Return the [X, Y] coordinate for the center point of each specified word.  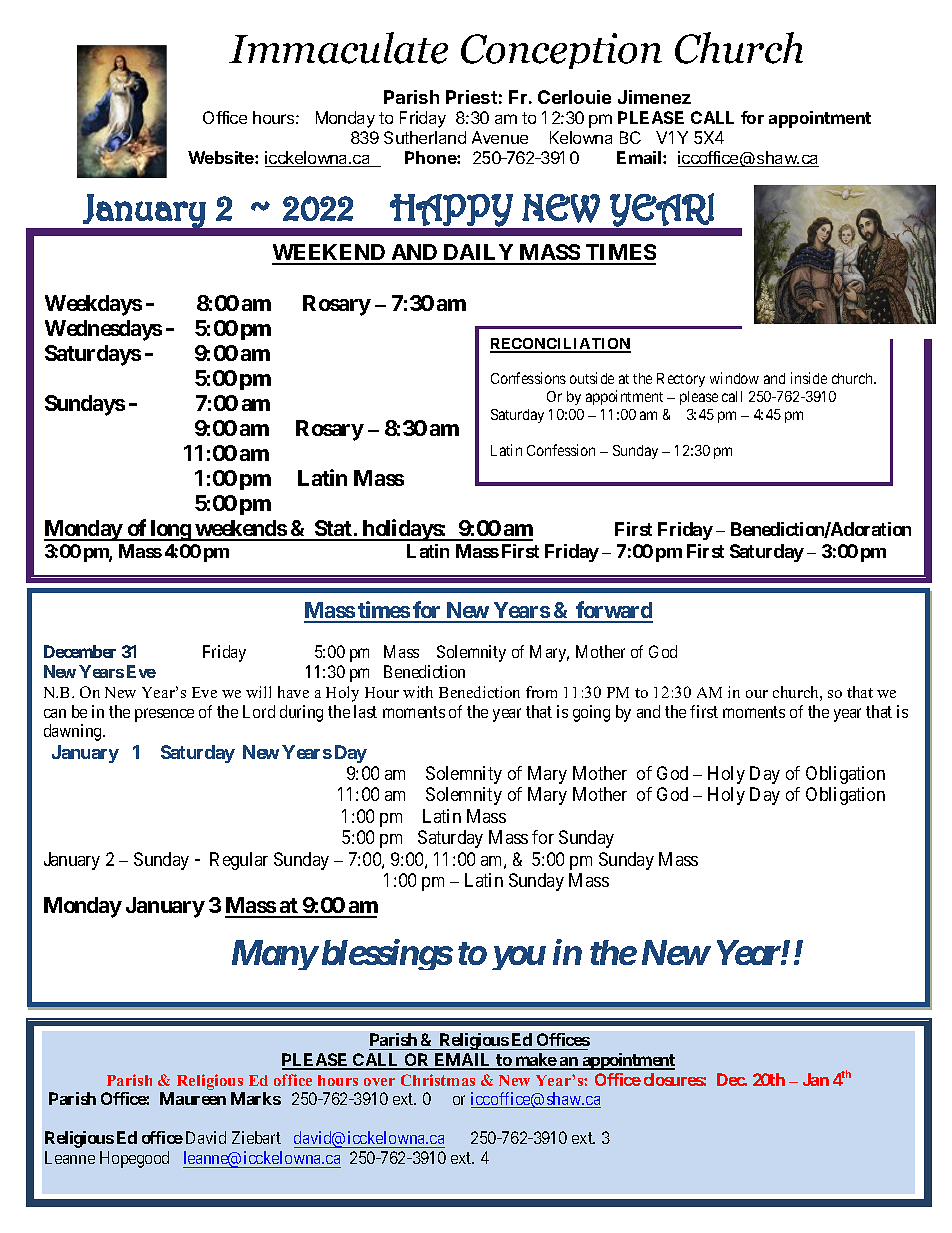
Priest [471, 97]
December [80, 651]
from [541, 692]
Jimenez [654, 97]
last [365, 711]
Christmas [438, 1080]
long [171, 530]
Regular [239, 861]
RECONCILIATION [560, 345]
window [734, 378]
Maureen [193, 1098]
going [591, 713]
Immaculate [338, 48]
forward [614, 611]
